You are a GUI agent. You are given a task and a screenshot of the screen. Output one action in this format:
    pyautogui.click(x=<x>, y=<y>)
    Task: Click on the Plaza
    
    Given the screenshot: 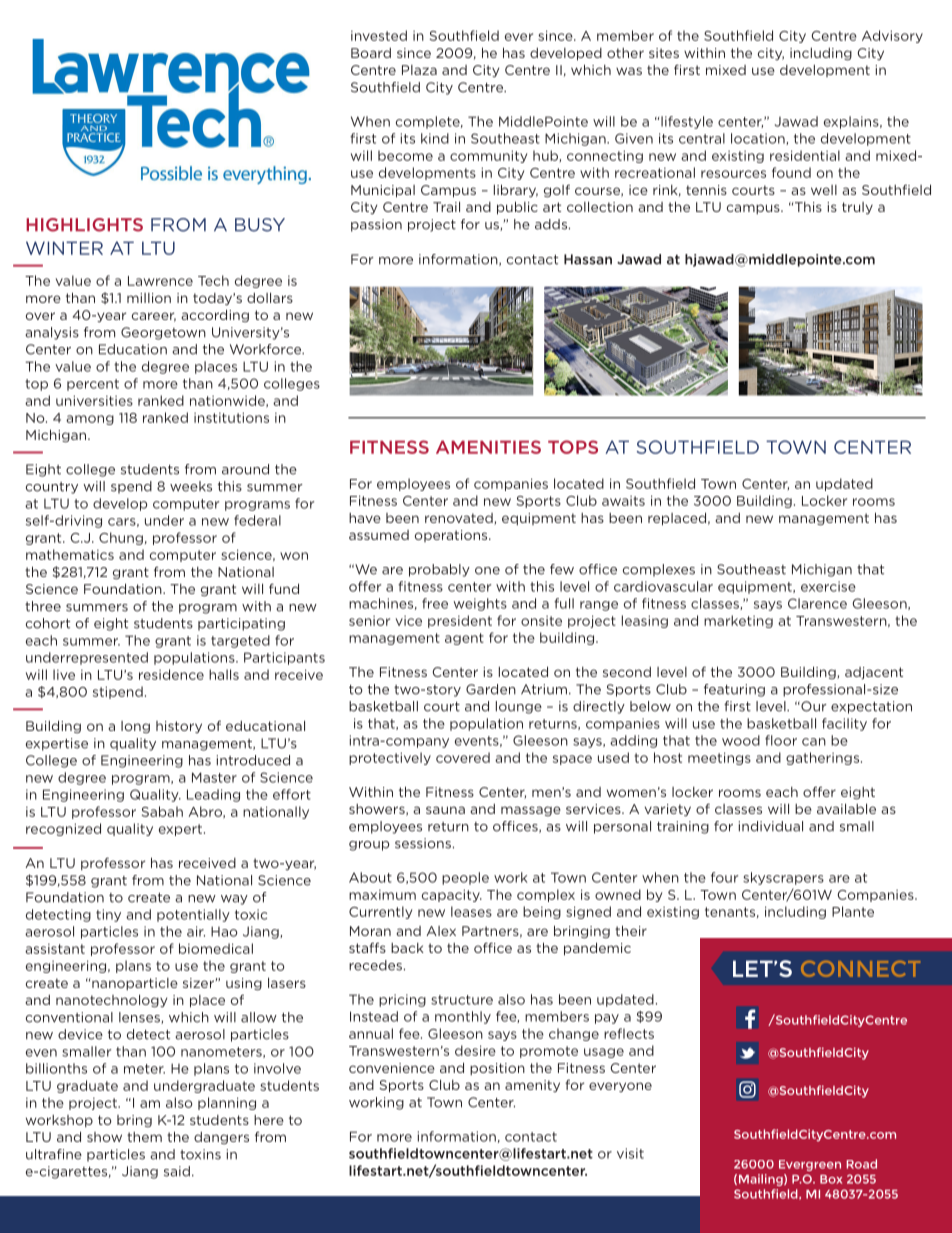 What is the action you would take?
    pyautogui.click(x=419, y=70)
